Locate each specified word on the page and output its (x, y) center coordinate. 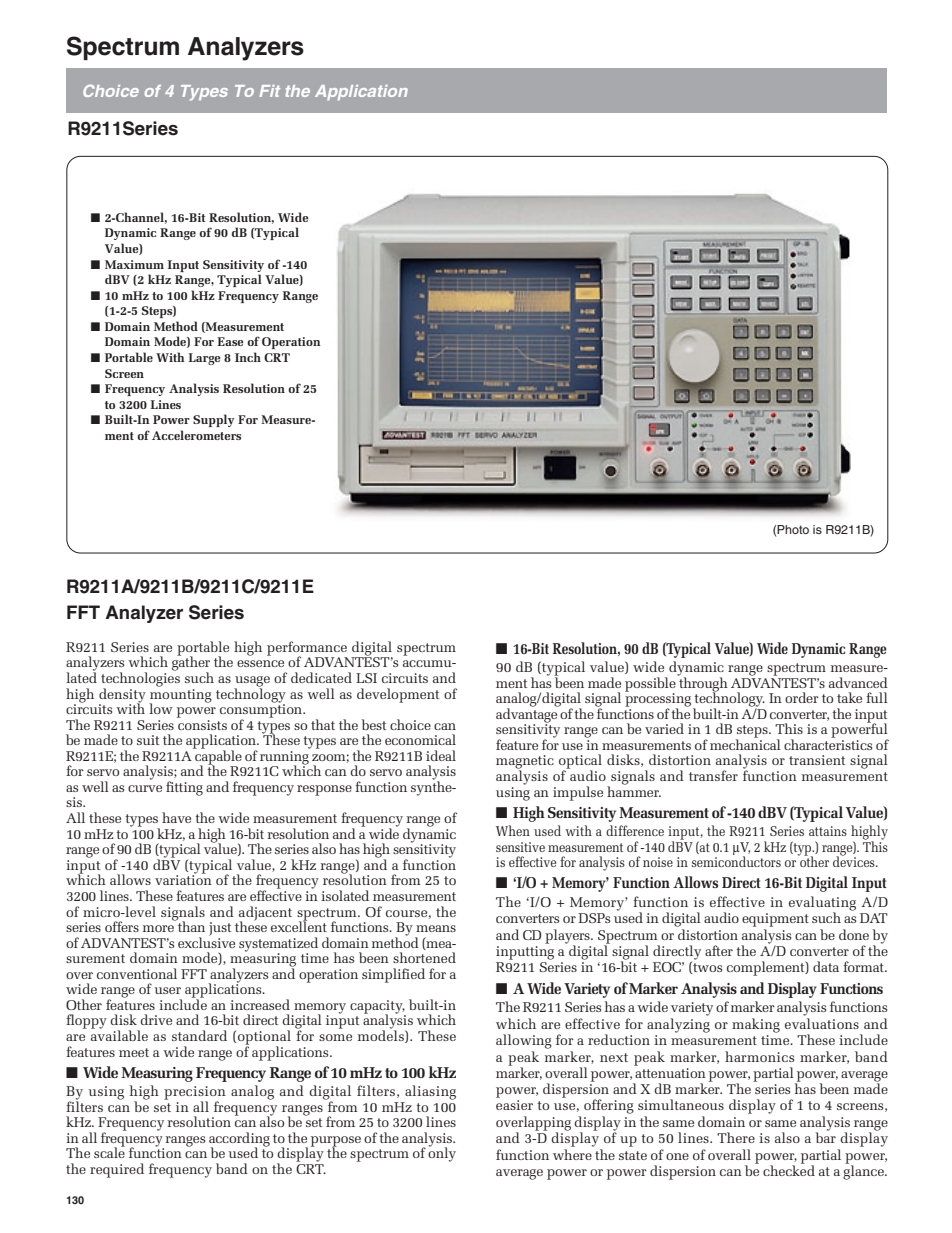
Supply (214, 420)
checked (789, 1169)
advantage (527, 715)
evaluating (822, 904)
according (239, 1140)
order (802, 697)
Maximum (134, 264)
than (190, 925)
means (436, 928)
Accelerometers (196, 435)
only (442, 1153)
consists (202, 723)
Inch (248, 357)
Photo (793, 529)
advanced (858, 682)
